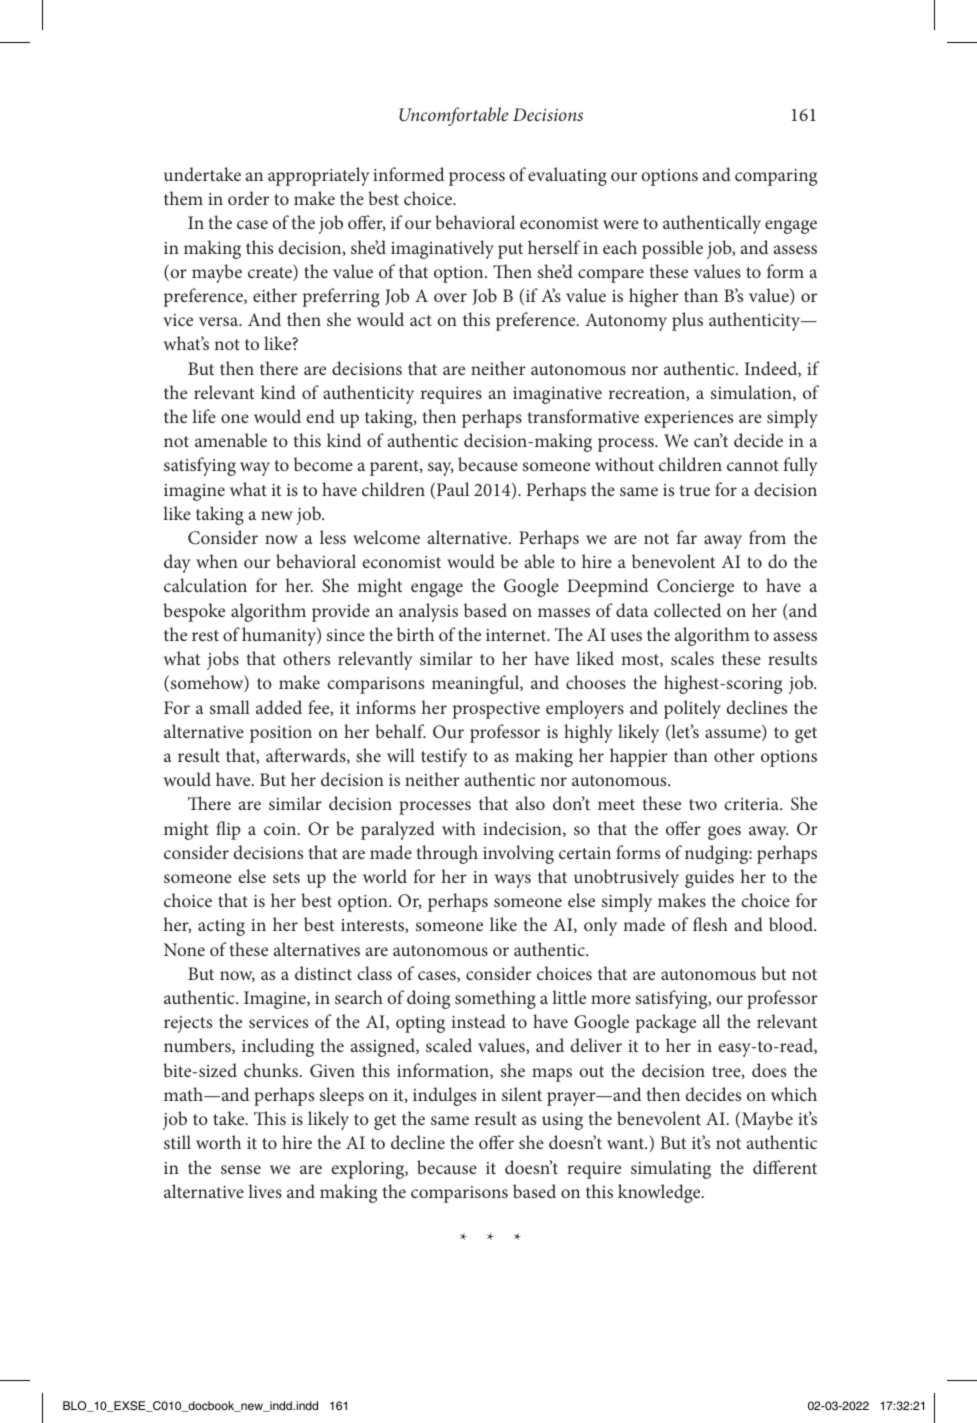  What do you see at coordinates (692, 709) in the screenshot?
I see `politely` at bounding box center [692, 709].
